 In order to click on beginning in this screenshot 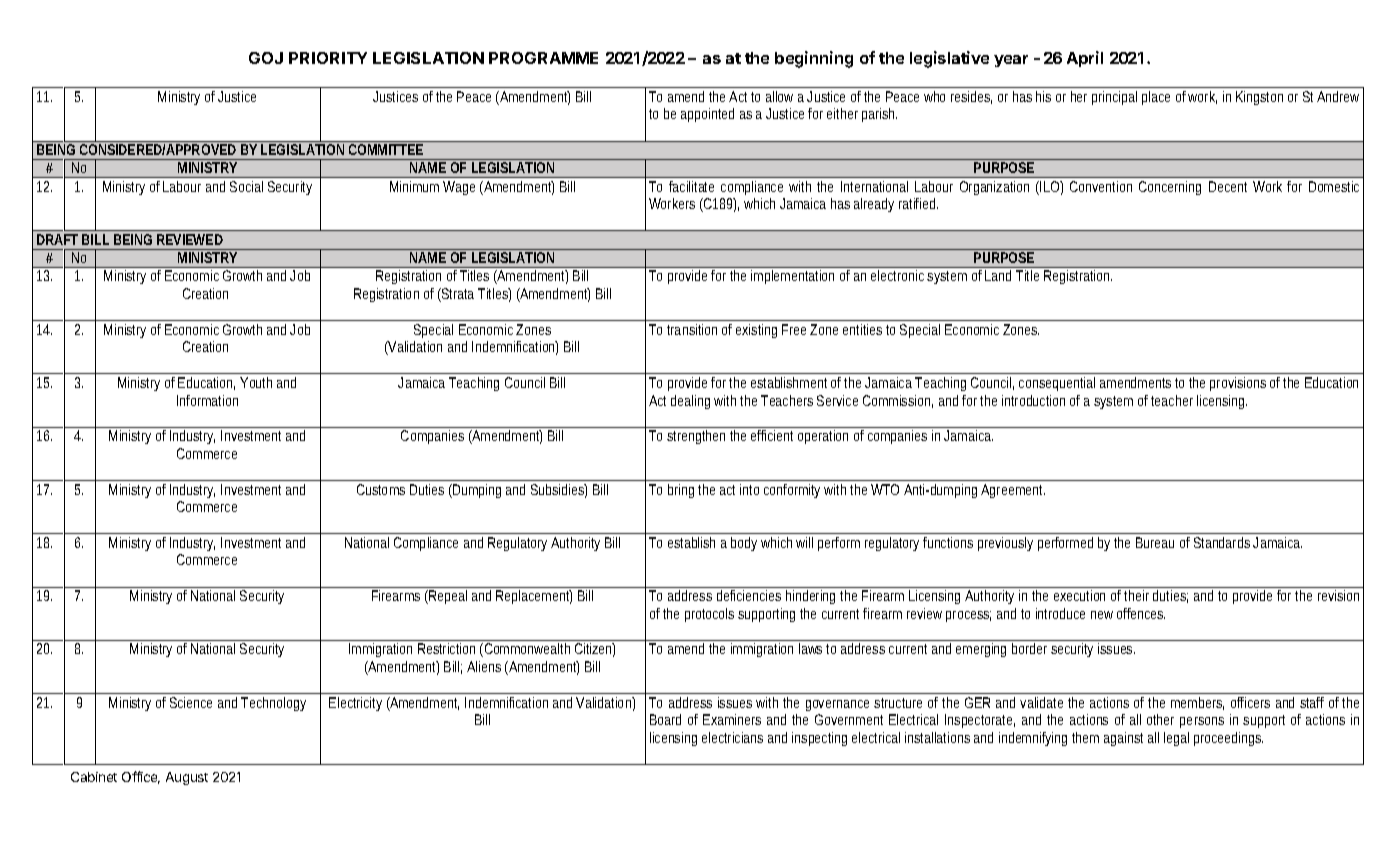, I will do `click(814, 59)`.
